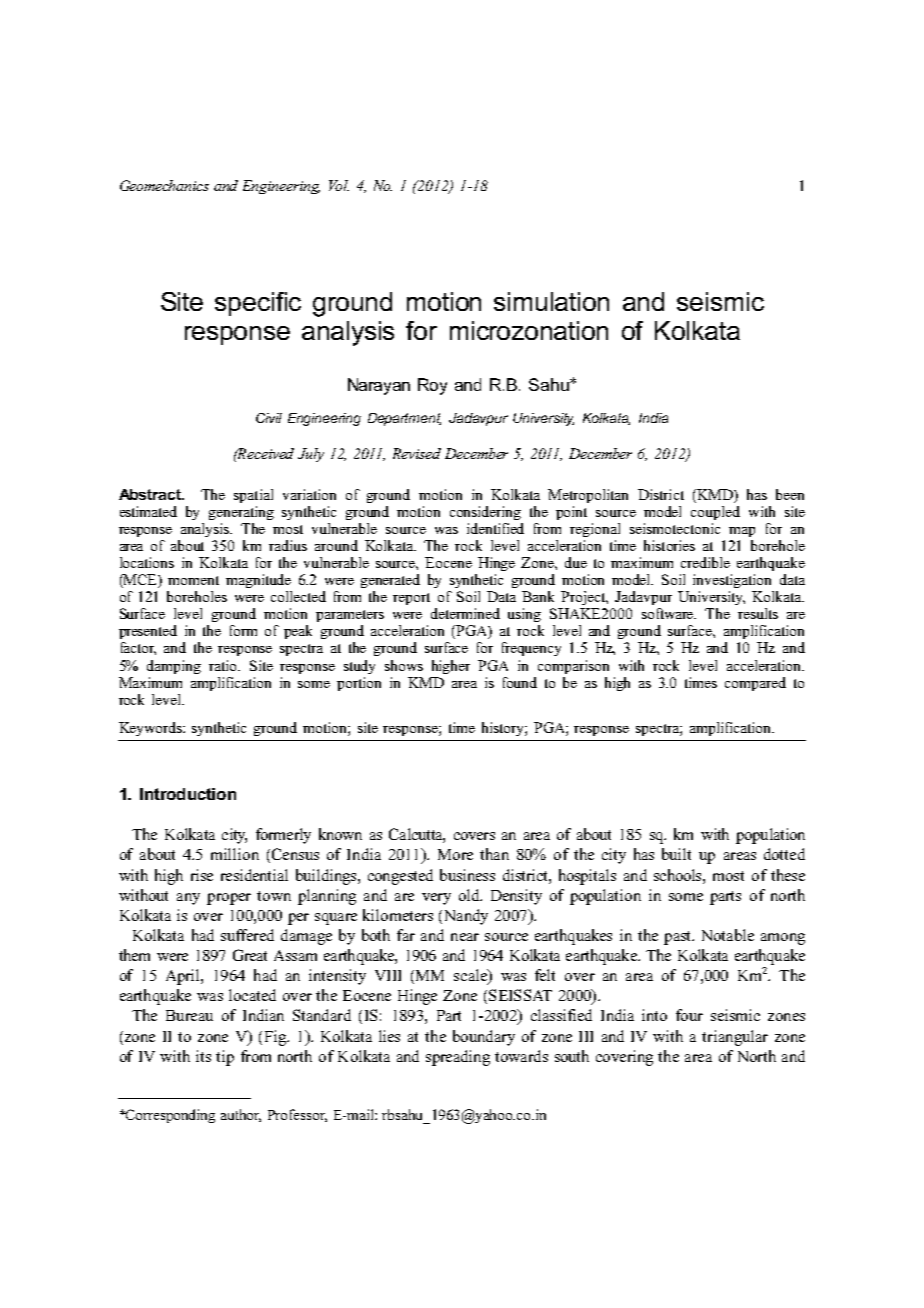 This image has width=924, height=1308. Describe the element at coordinates (151, 729) in the image. I see `Keywords` at that location.
